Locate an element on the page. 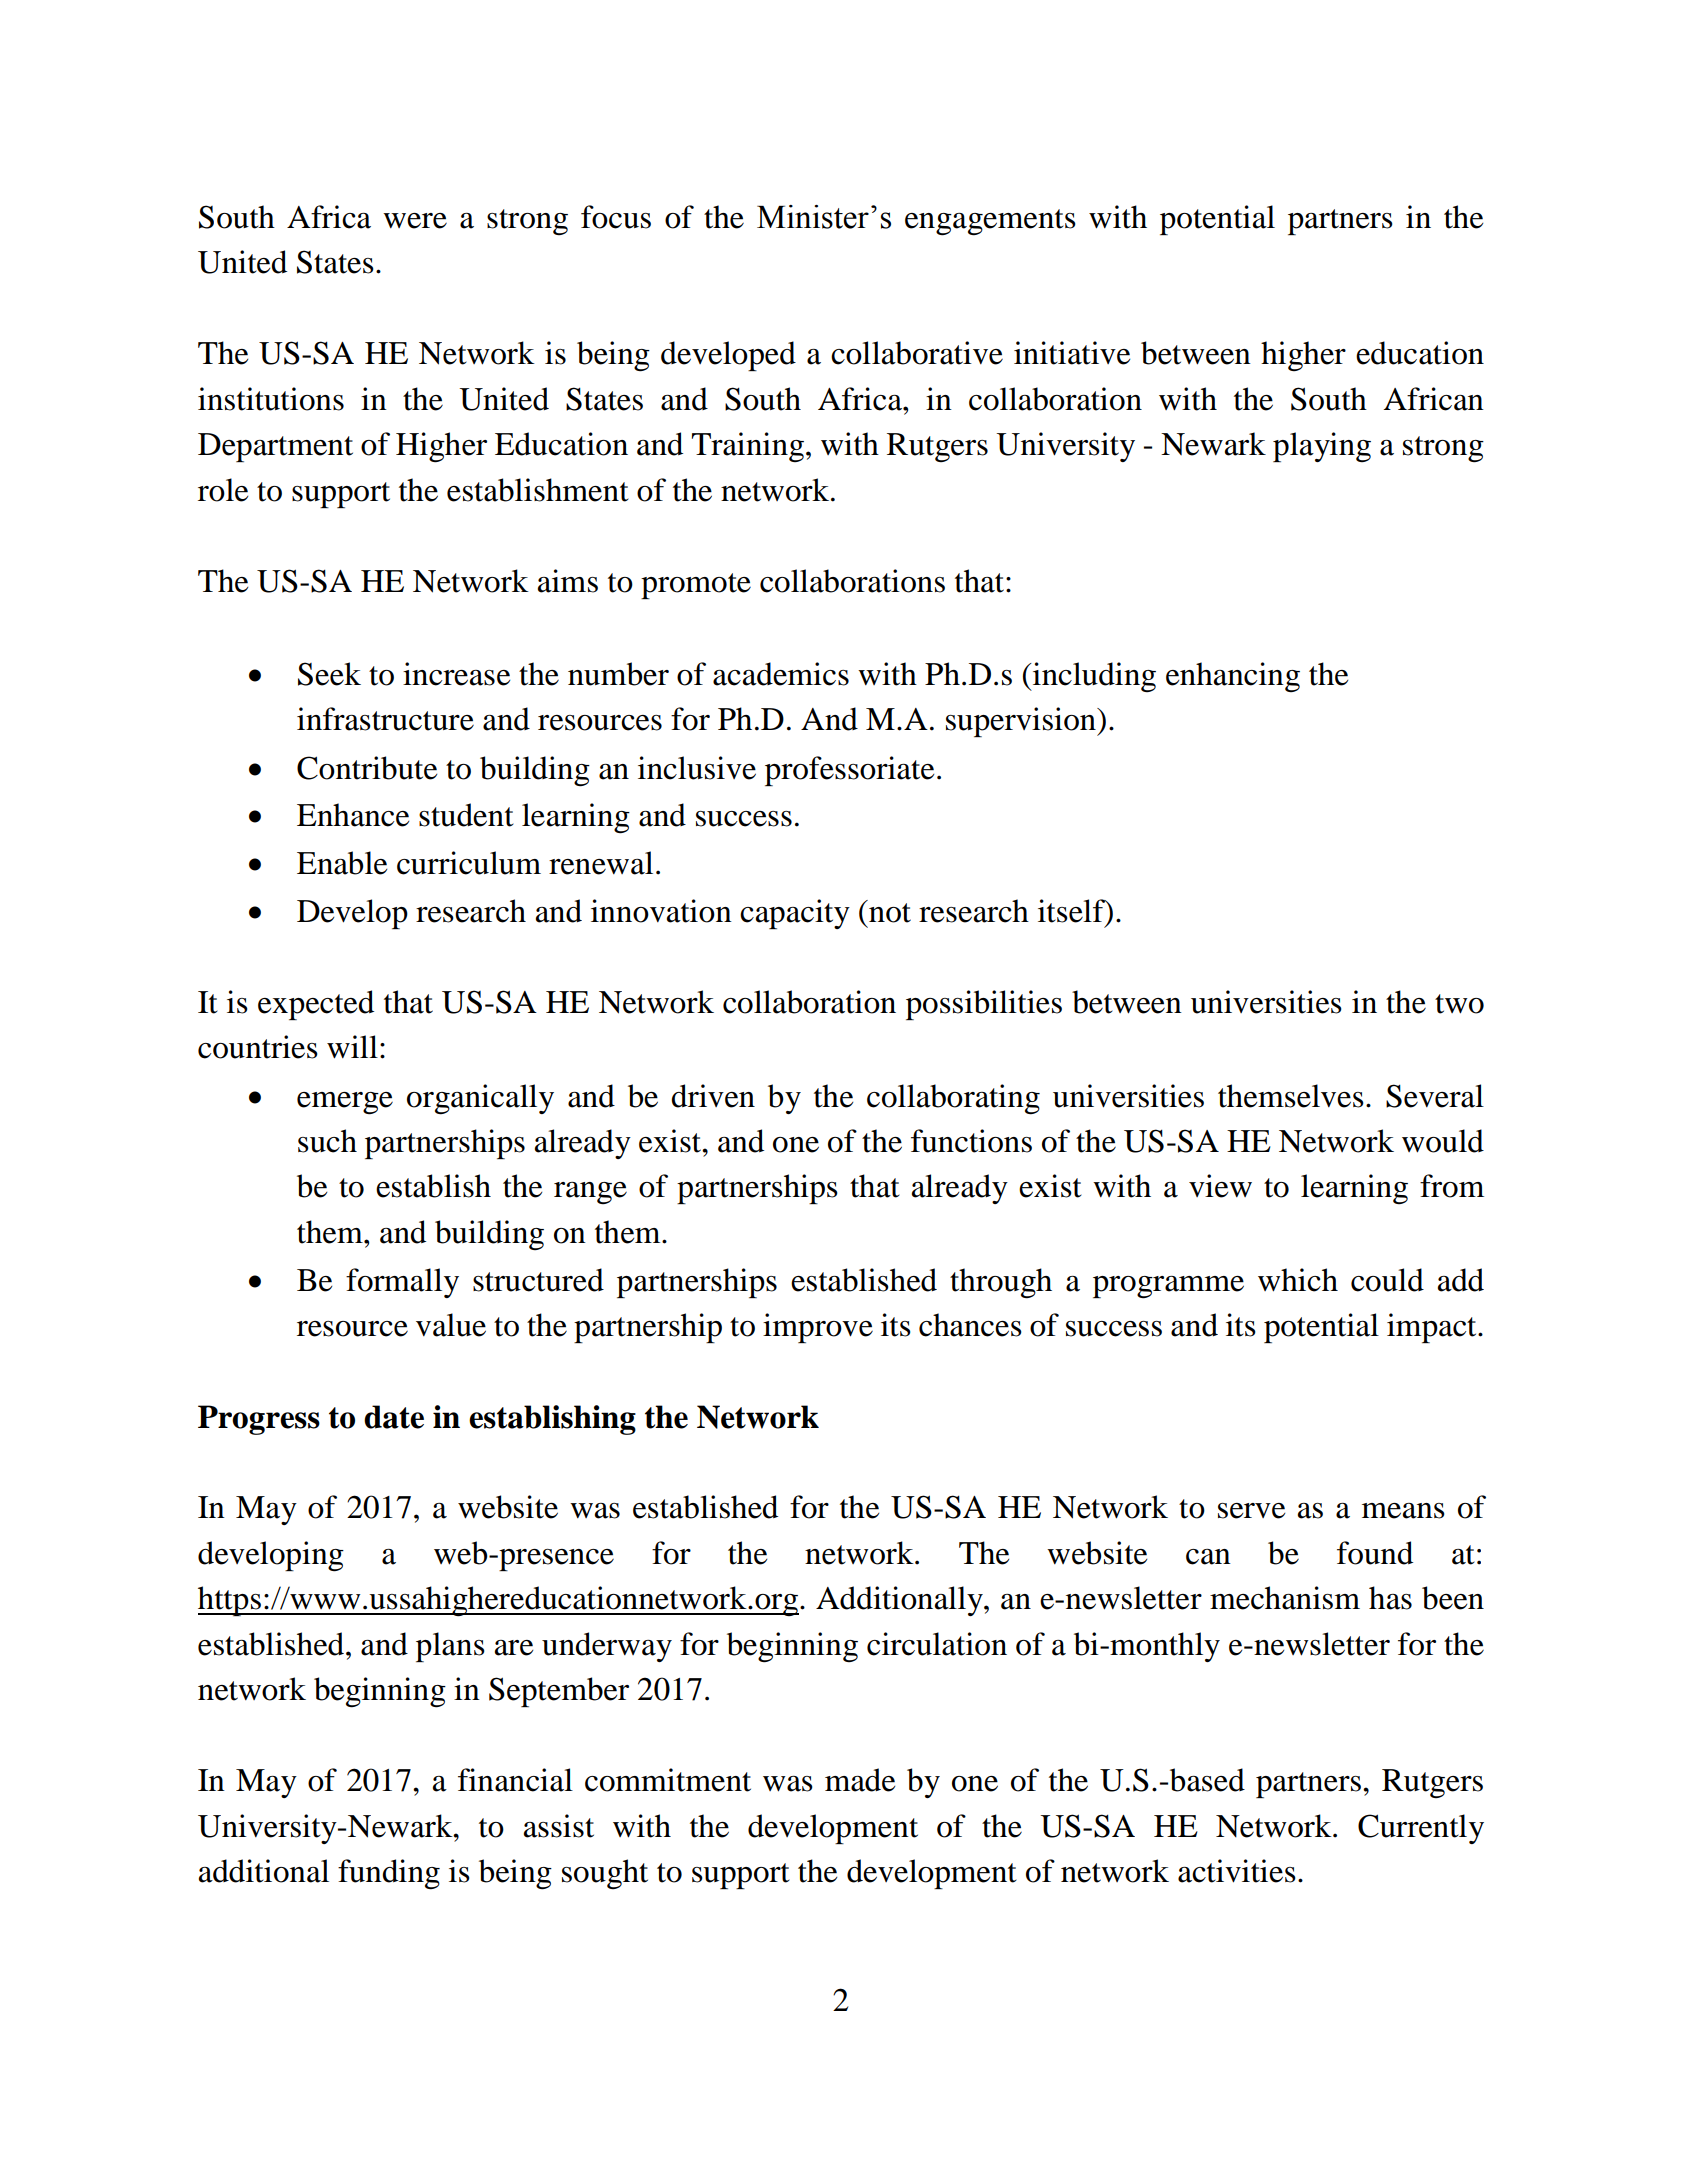 The image size is (1682, 2176). which is located at coordinates (1298, 1280).
